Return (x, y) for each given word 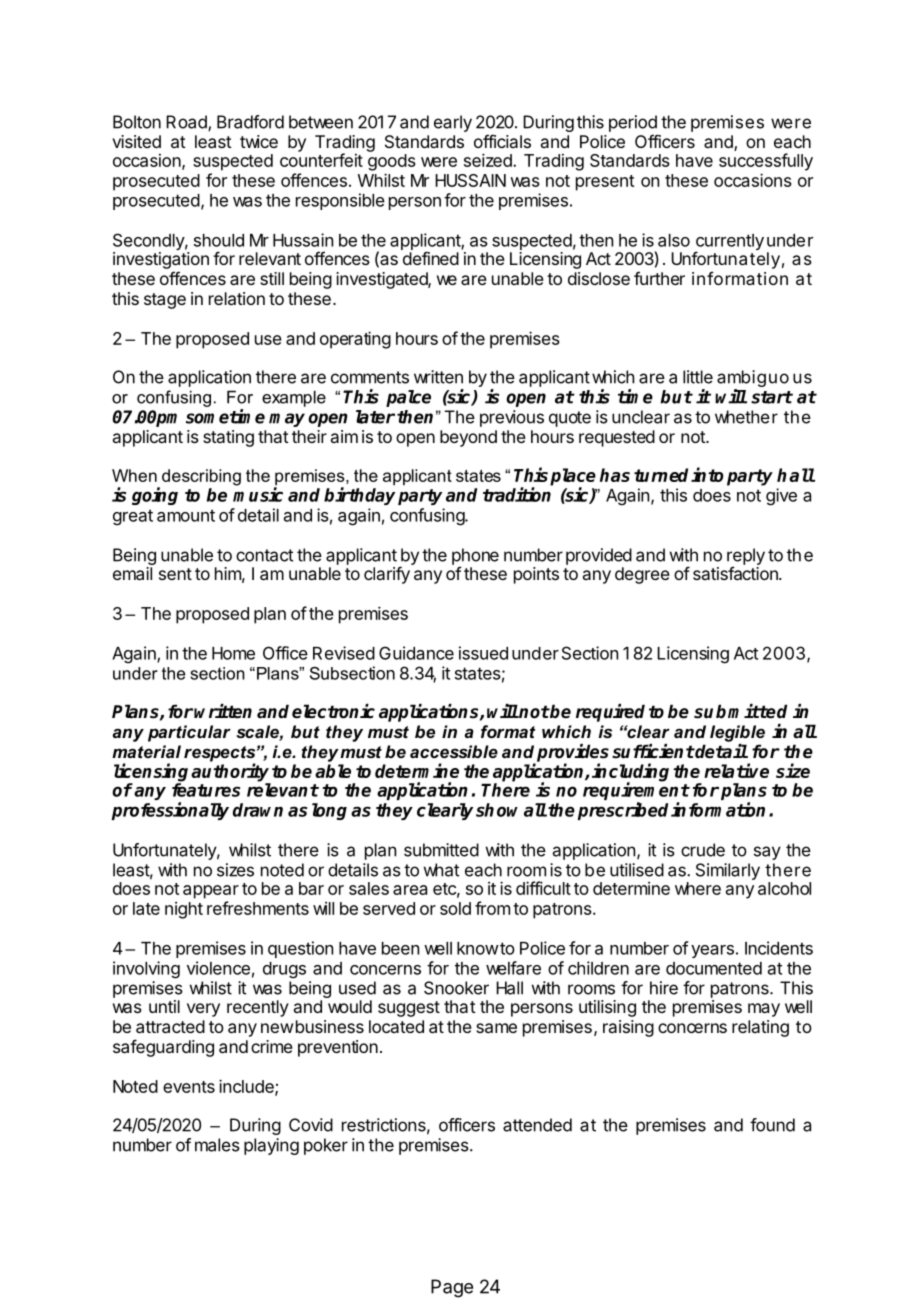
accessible (454, 752)
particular (189, 733)
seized (489, 160)
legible (737, 733)
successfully (766, 162)
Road (187, 123)
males (217, 1145)
